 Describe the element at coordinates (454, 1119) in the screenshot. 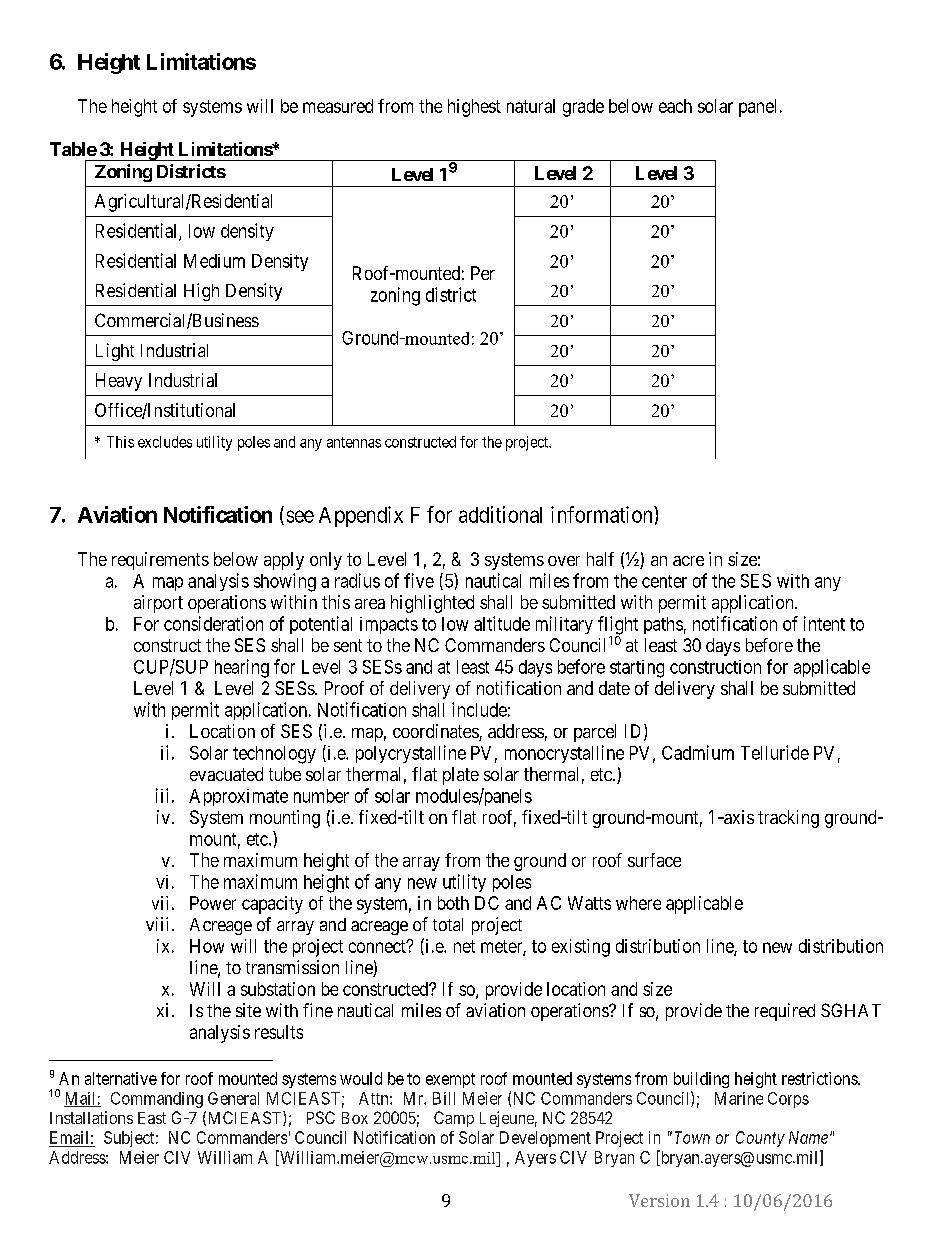

I see `Camp` at that location.
